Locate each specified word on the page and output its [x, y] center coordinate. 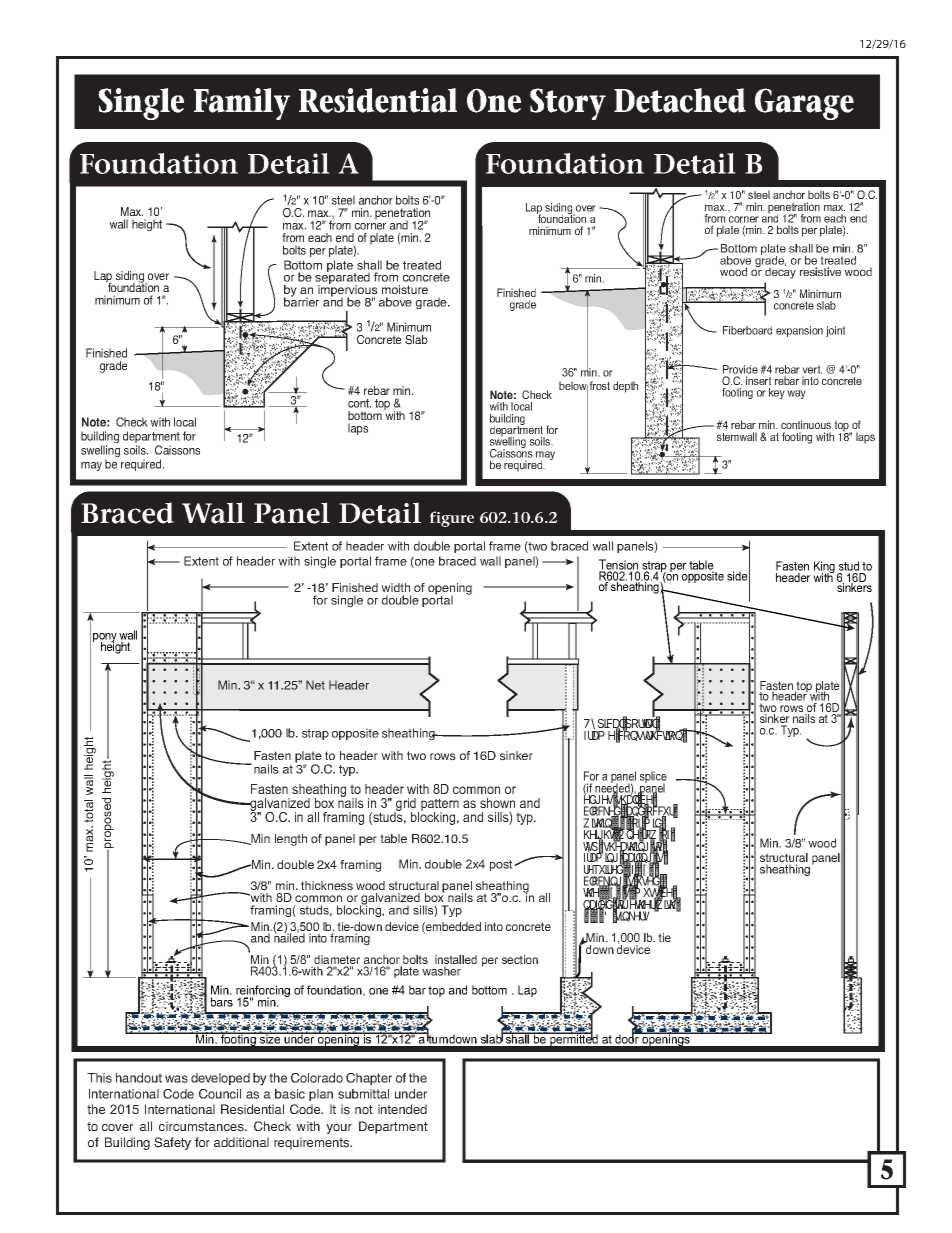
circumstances [202, 1126]
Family [242, 104]
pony [106, 639]
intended [402, 1109]
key [777, 393]
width [395, 587]
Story [568, 104]
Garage [804, 104]
